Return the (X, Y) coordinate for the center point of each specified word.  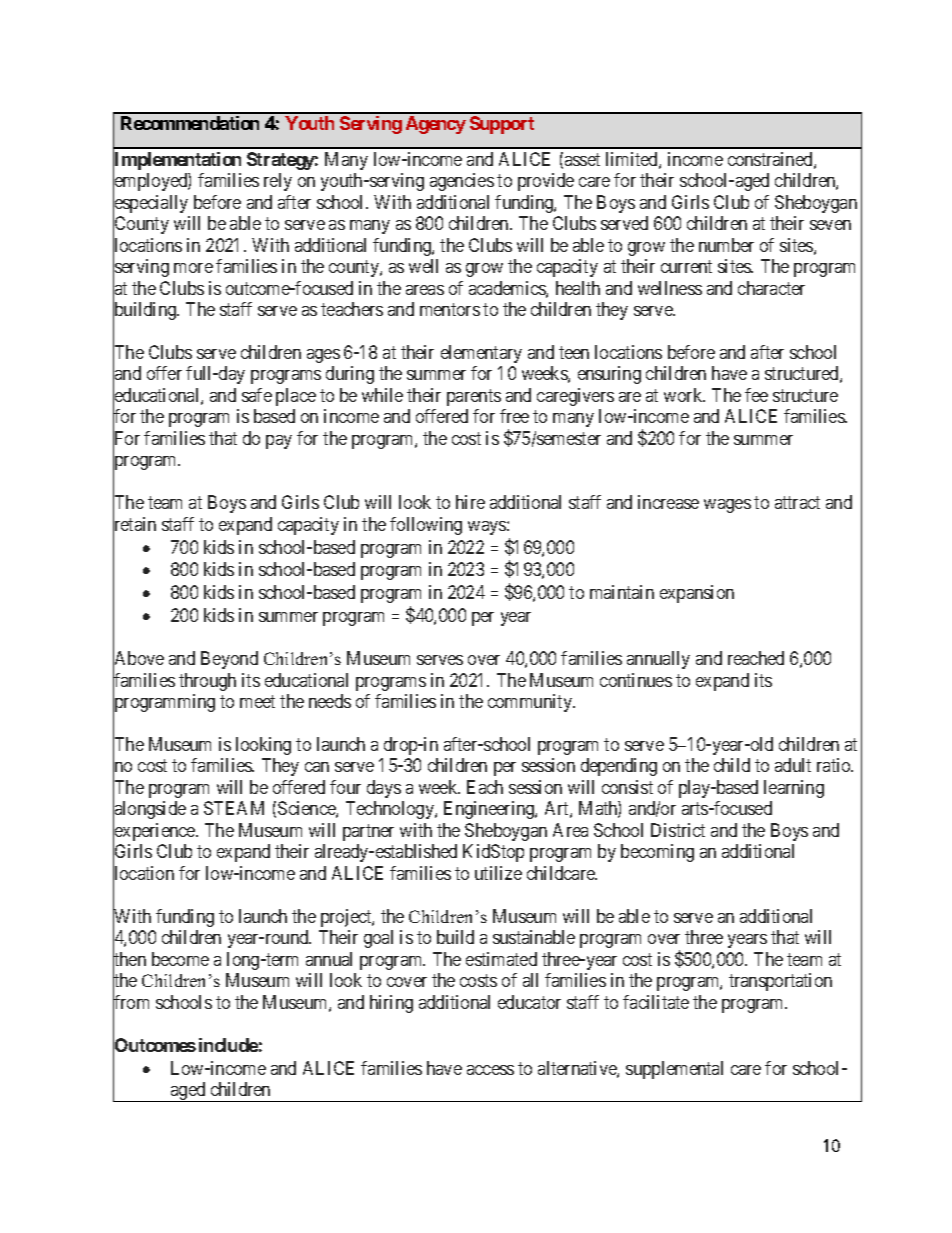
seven (830, 225)
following (426, 526)
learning (794, 789)
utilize (498, 873)
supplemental (674, 1070)
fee (756, 395)
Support (502, 125)
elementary (481, 354)
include (228, 1045)
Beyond (229, 660)
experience (155, 833)
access (490, 1070)
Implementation (177, 161)
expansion (697, 594)
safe (257, 395)
